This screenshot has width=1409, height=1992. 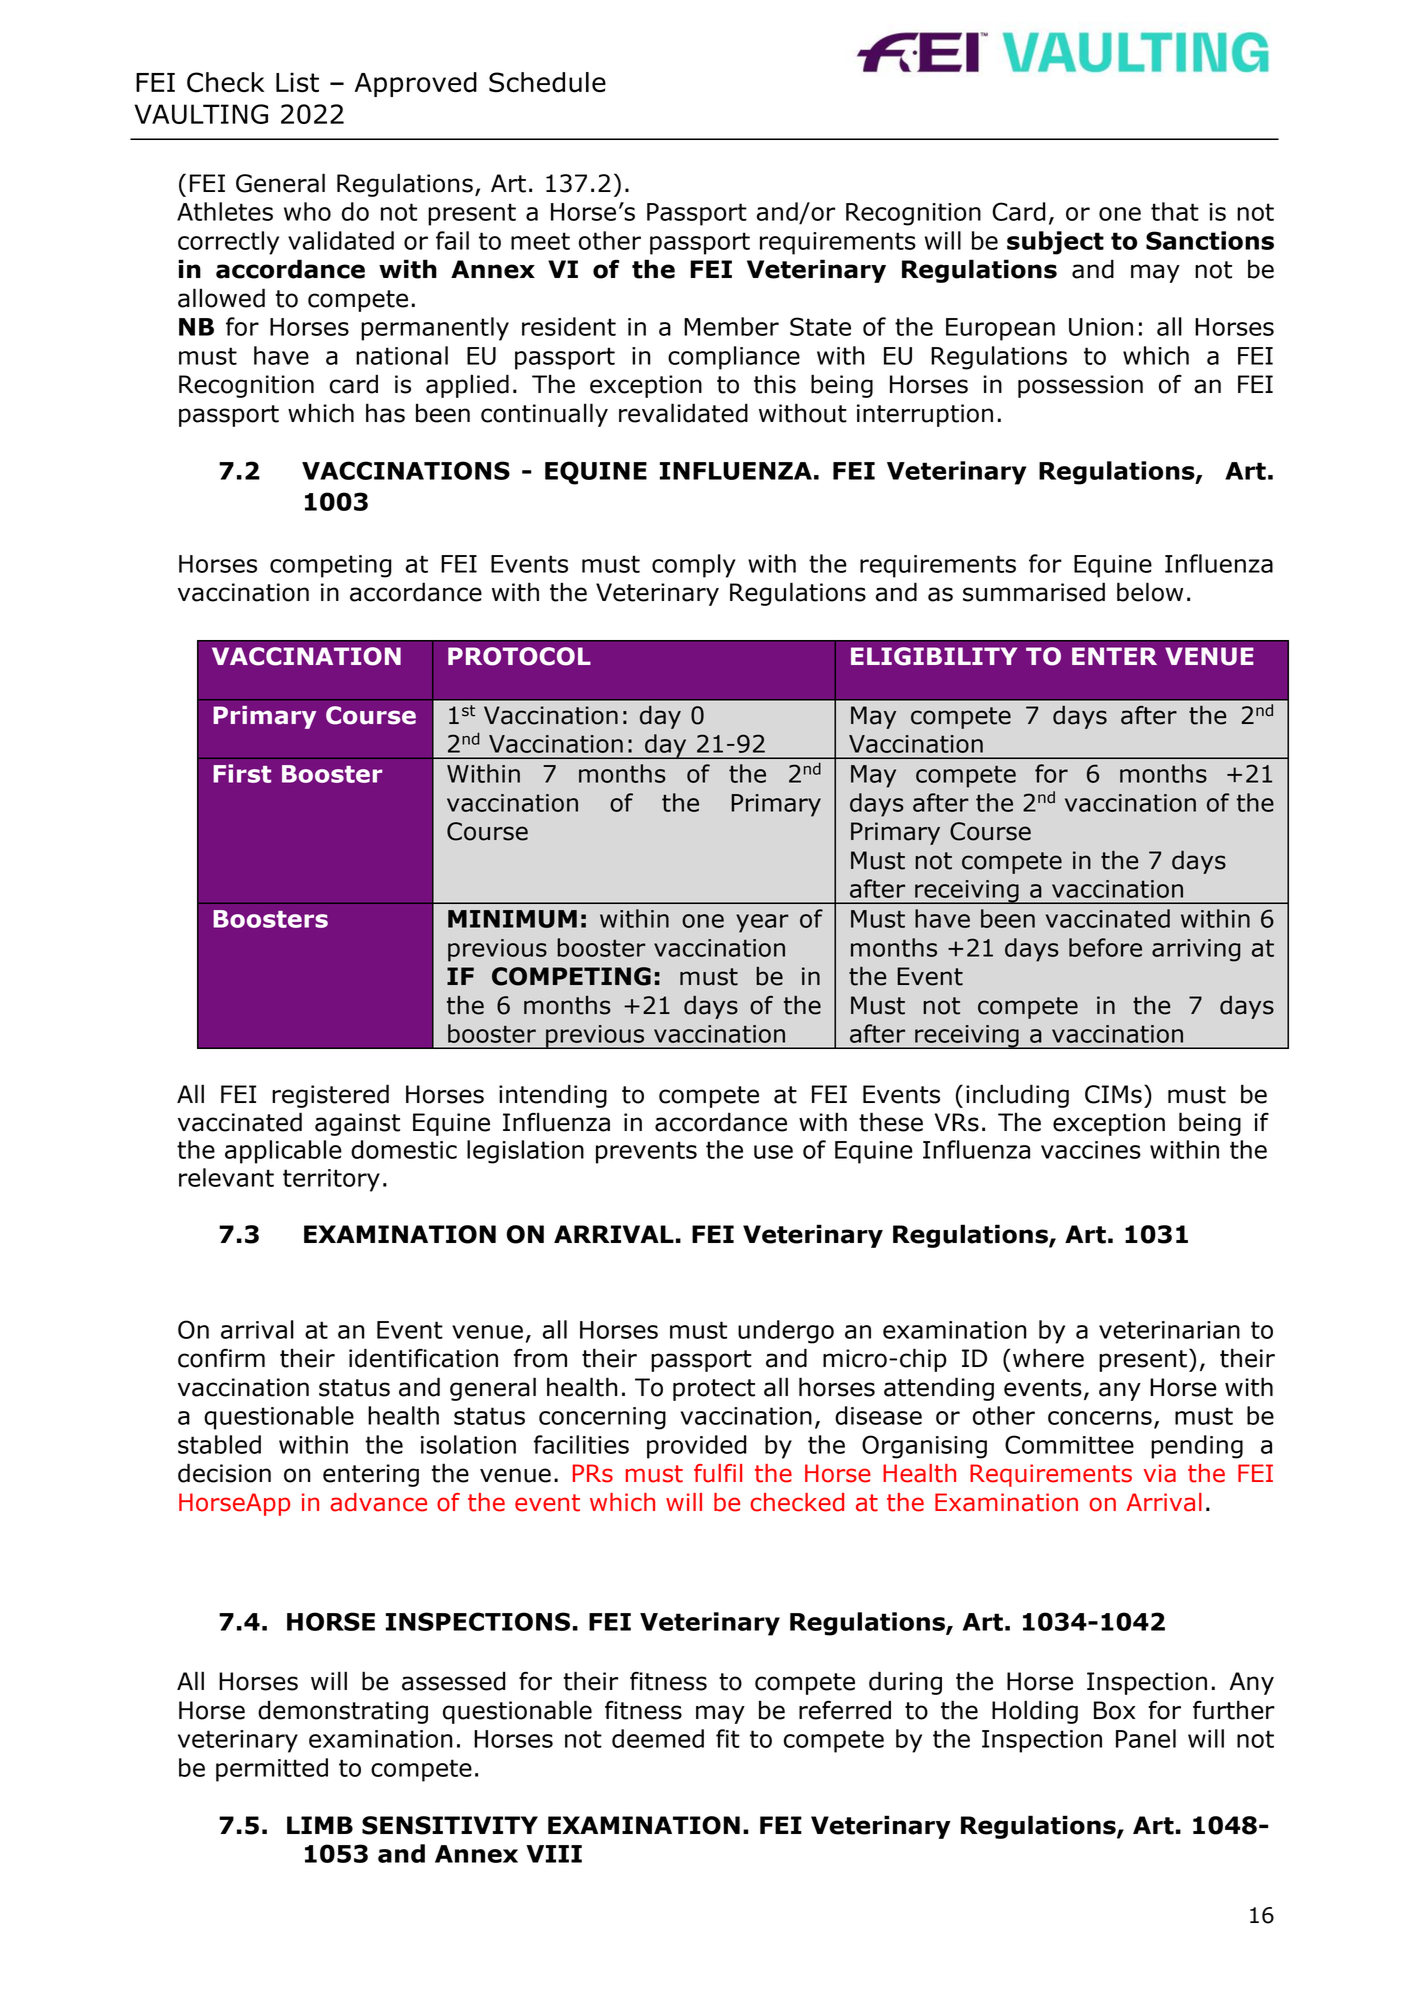 What do you see at coordinates (547, 82) in the screenshot?
I see `Schedule` at bounding box center [547, 82].
